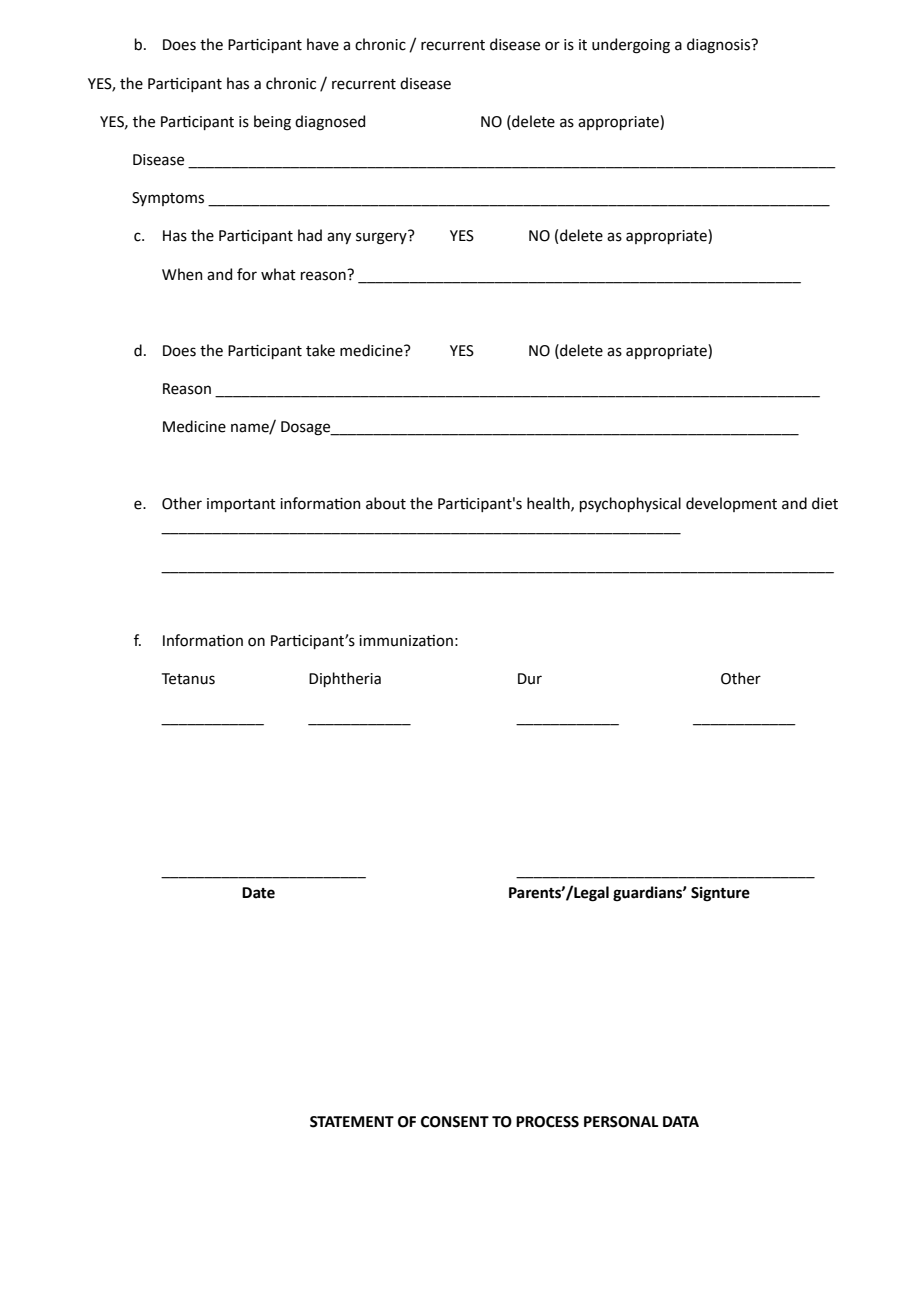  What do you see at coordinates (188, 679) in the screenshot?
I see `Tetanus` at bounding box center [188, 679].
